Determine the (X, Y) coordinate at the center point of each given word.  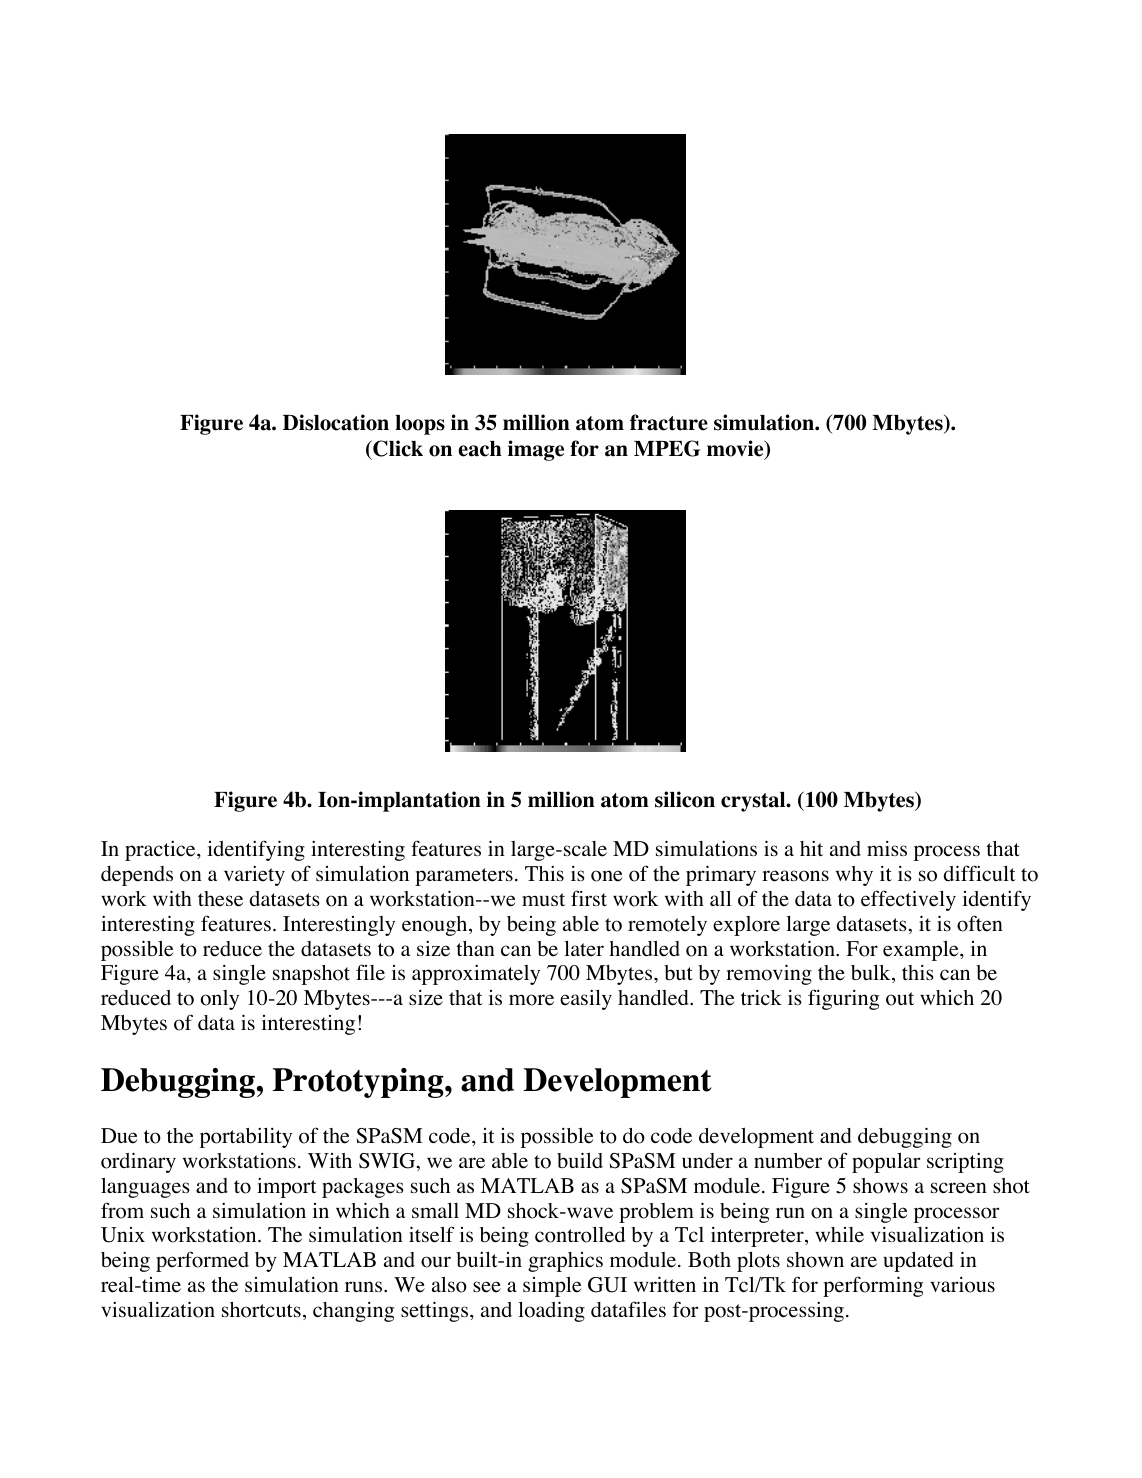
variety (254, 876)
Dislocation (336, 422)
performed (202, 1261)
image (536, 450)
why (854, 876)
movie (736, 449)
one (606, 876)
